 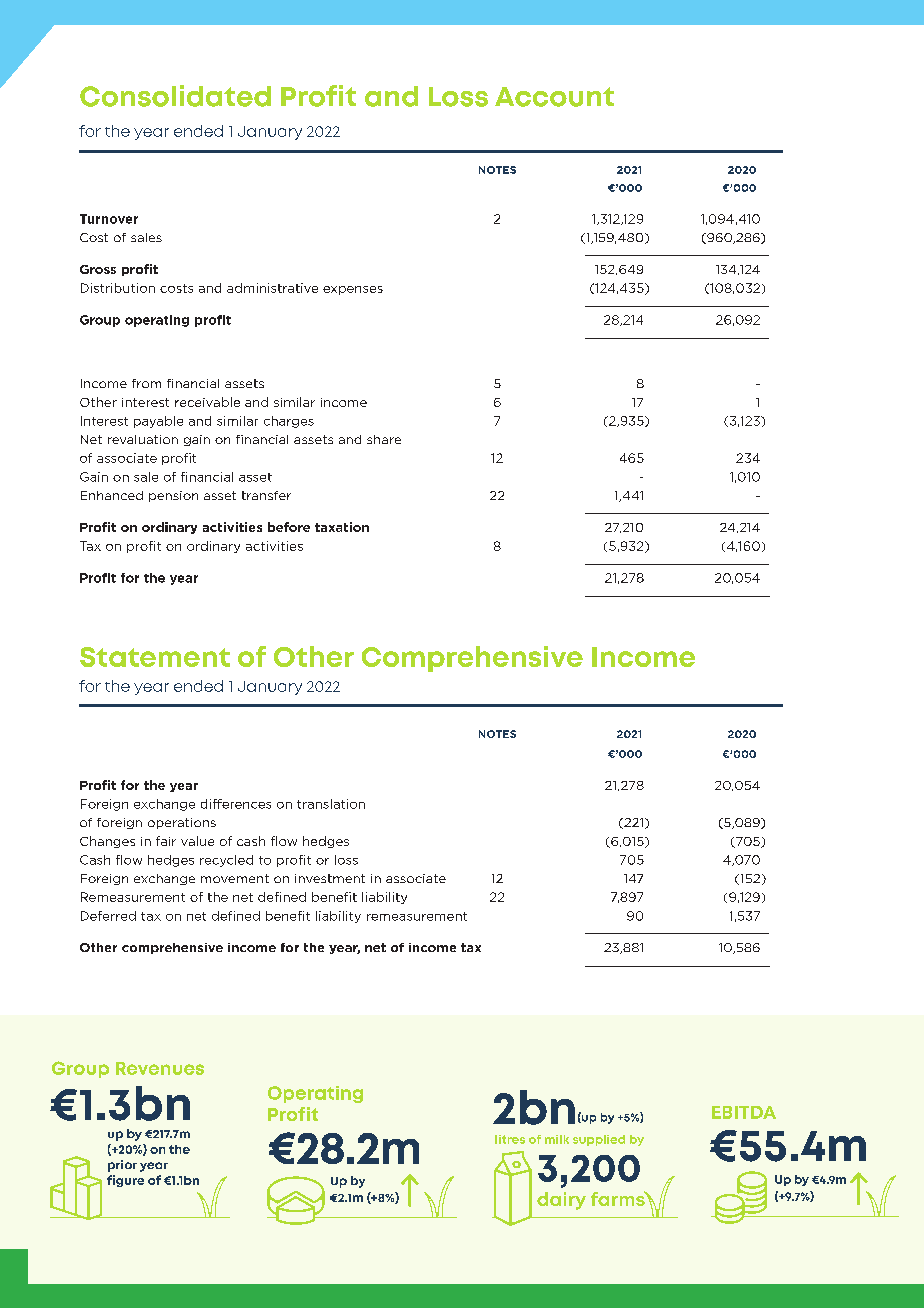 What do you see at coordinates (272, 288) in the image?
I see `administrative` at bounding box center [272, 288].
